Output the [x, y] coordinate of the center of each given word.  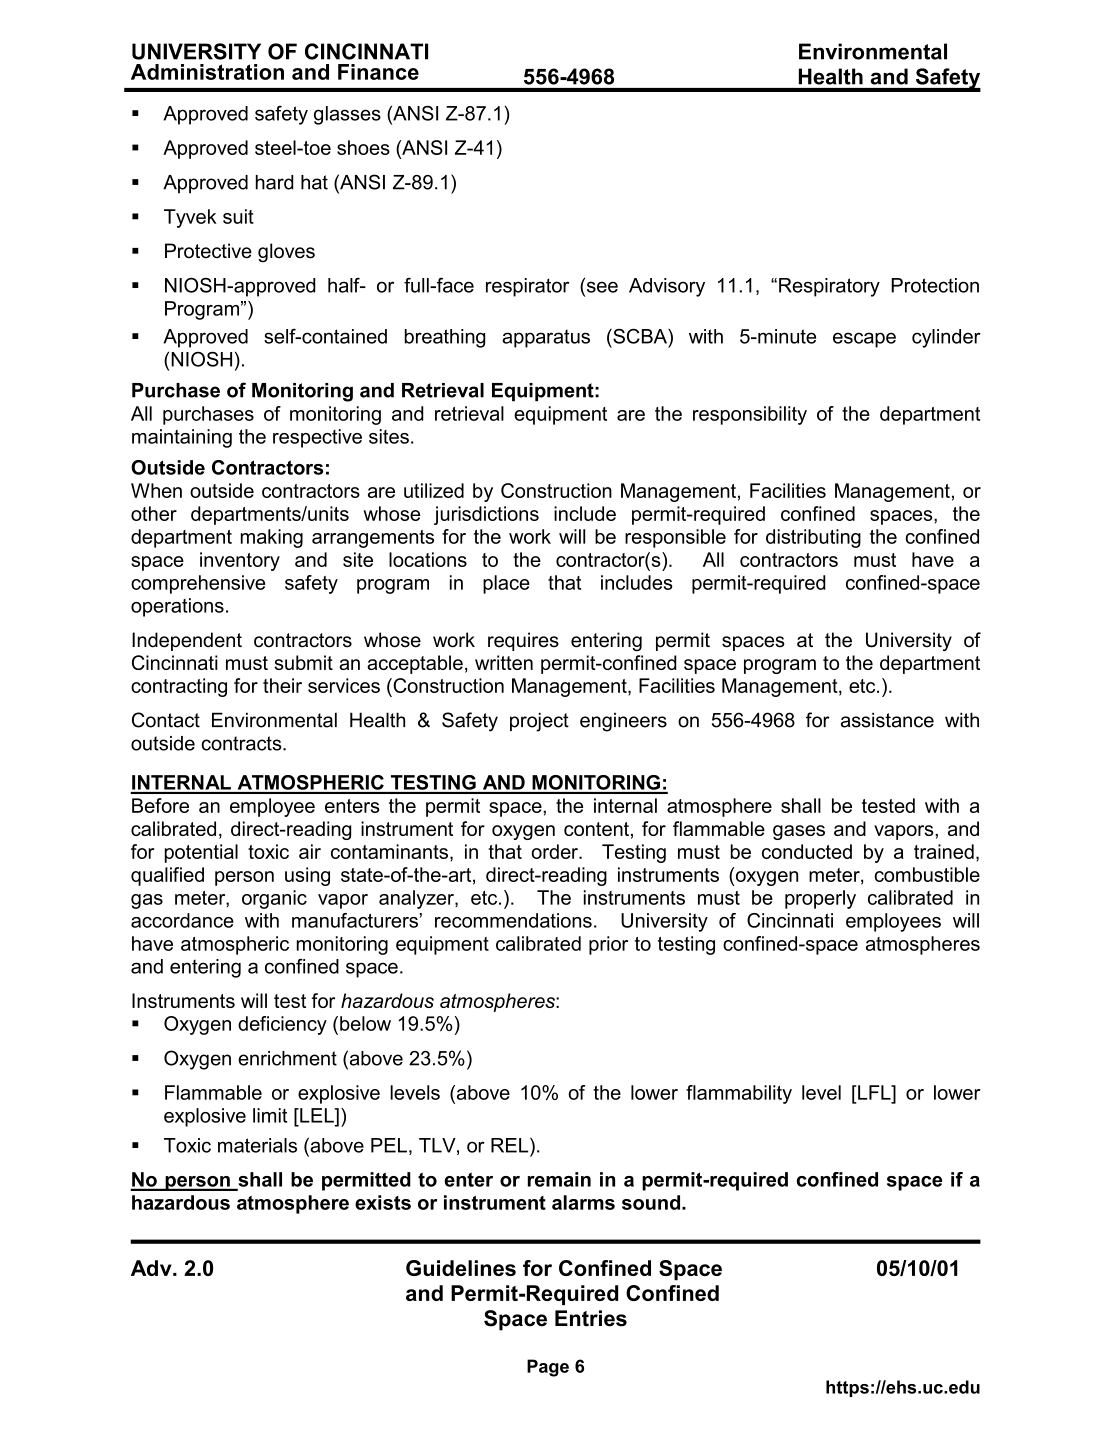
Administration [207, 72]
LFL [875, 1092]
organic [274, 899]
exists [383, 1202]
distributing [813, 538]
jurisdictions [486, 515]
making [272, 538]
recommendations [513, 920]
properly [820, 899]
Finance [378, 72]
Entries [591, 1318]
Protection [935, 285]
